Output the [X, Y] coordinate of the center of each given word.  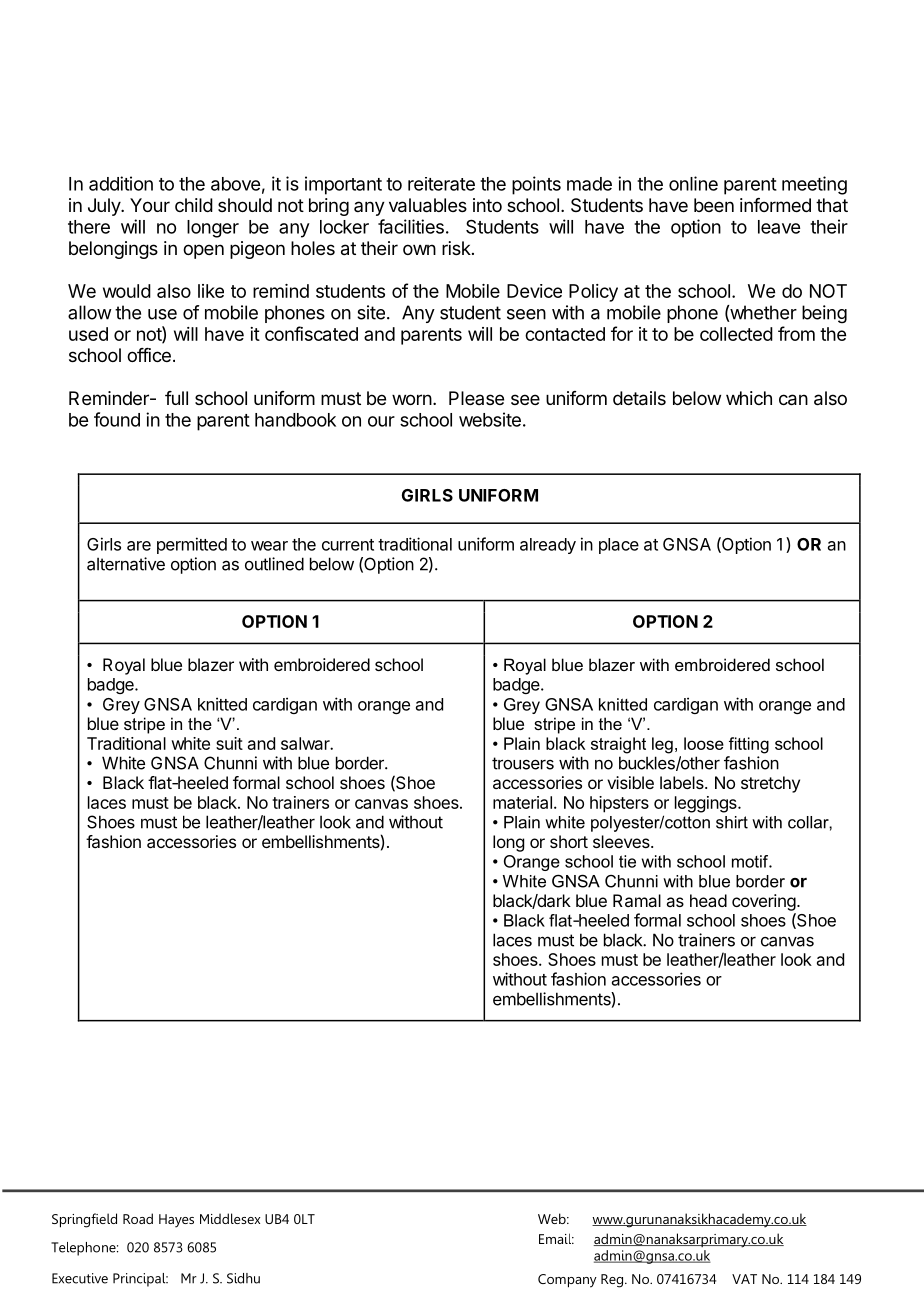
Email [556, 1238]
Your [150, 205]
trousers [523, 763]
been [714, 205]
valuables [428, 205]
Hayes [176, 1221]
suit [229, 743]
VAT [744, 1279]
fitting [749, 745]
